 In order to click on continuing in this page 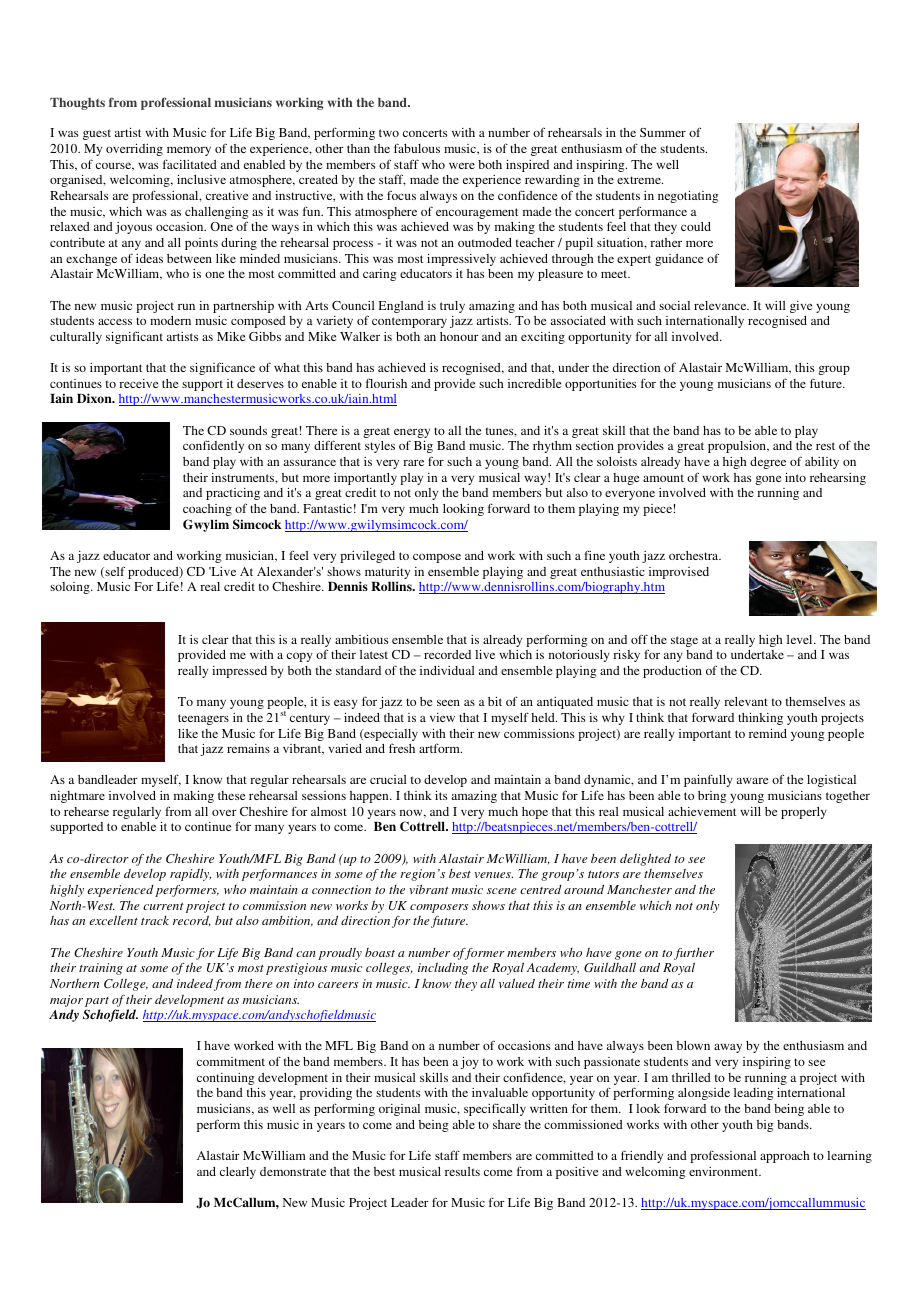, I will do `click(226, 1079)`.
